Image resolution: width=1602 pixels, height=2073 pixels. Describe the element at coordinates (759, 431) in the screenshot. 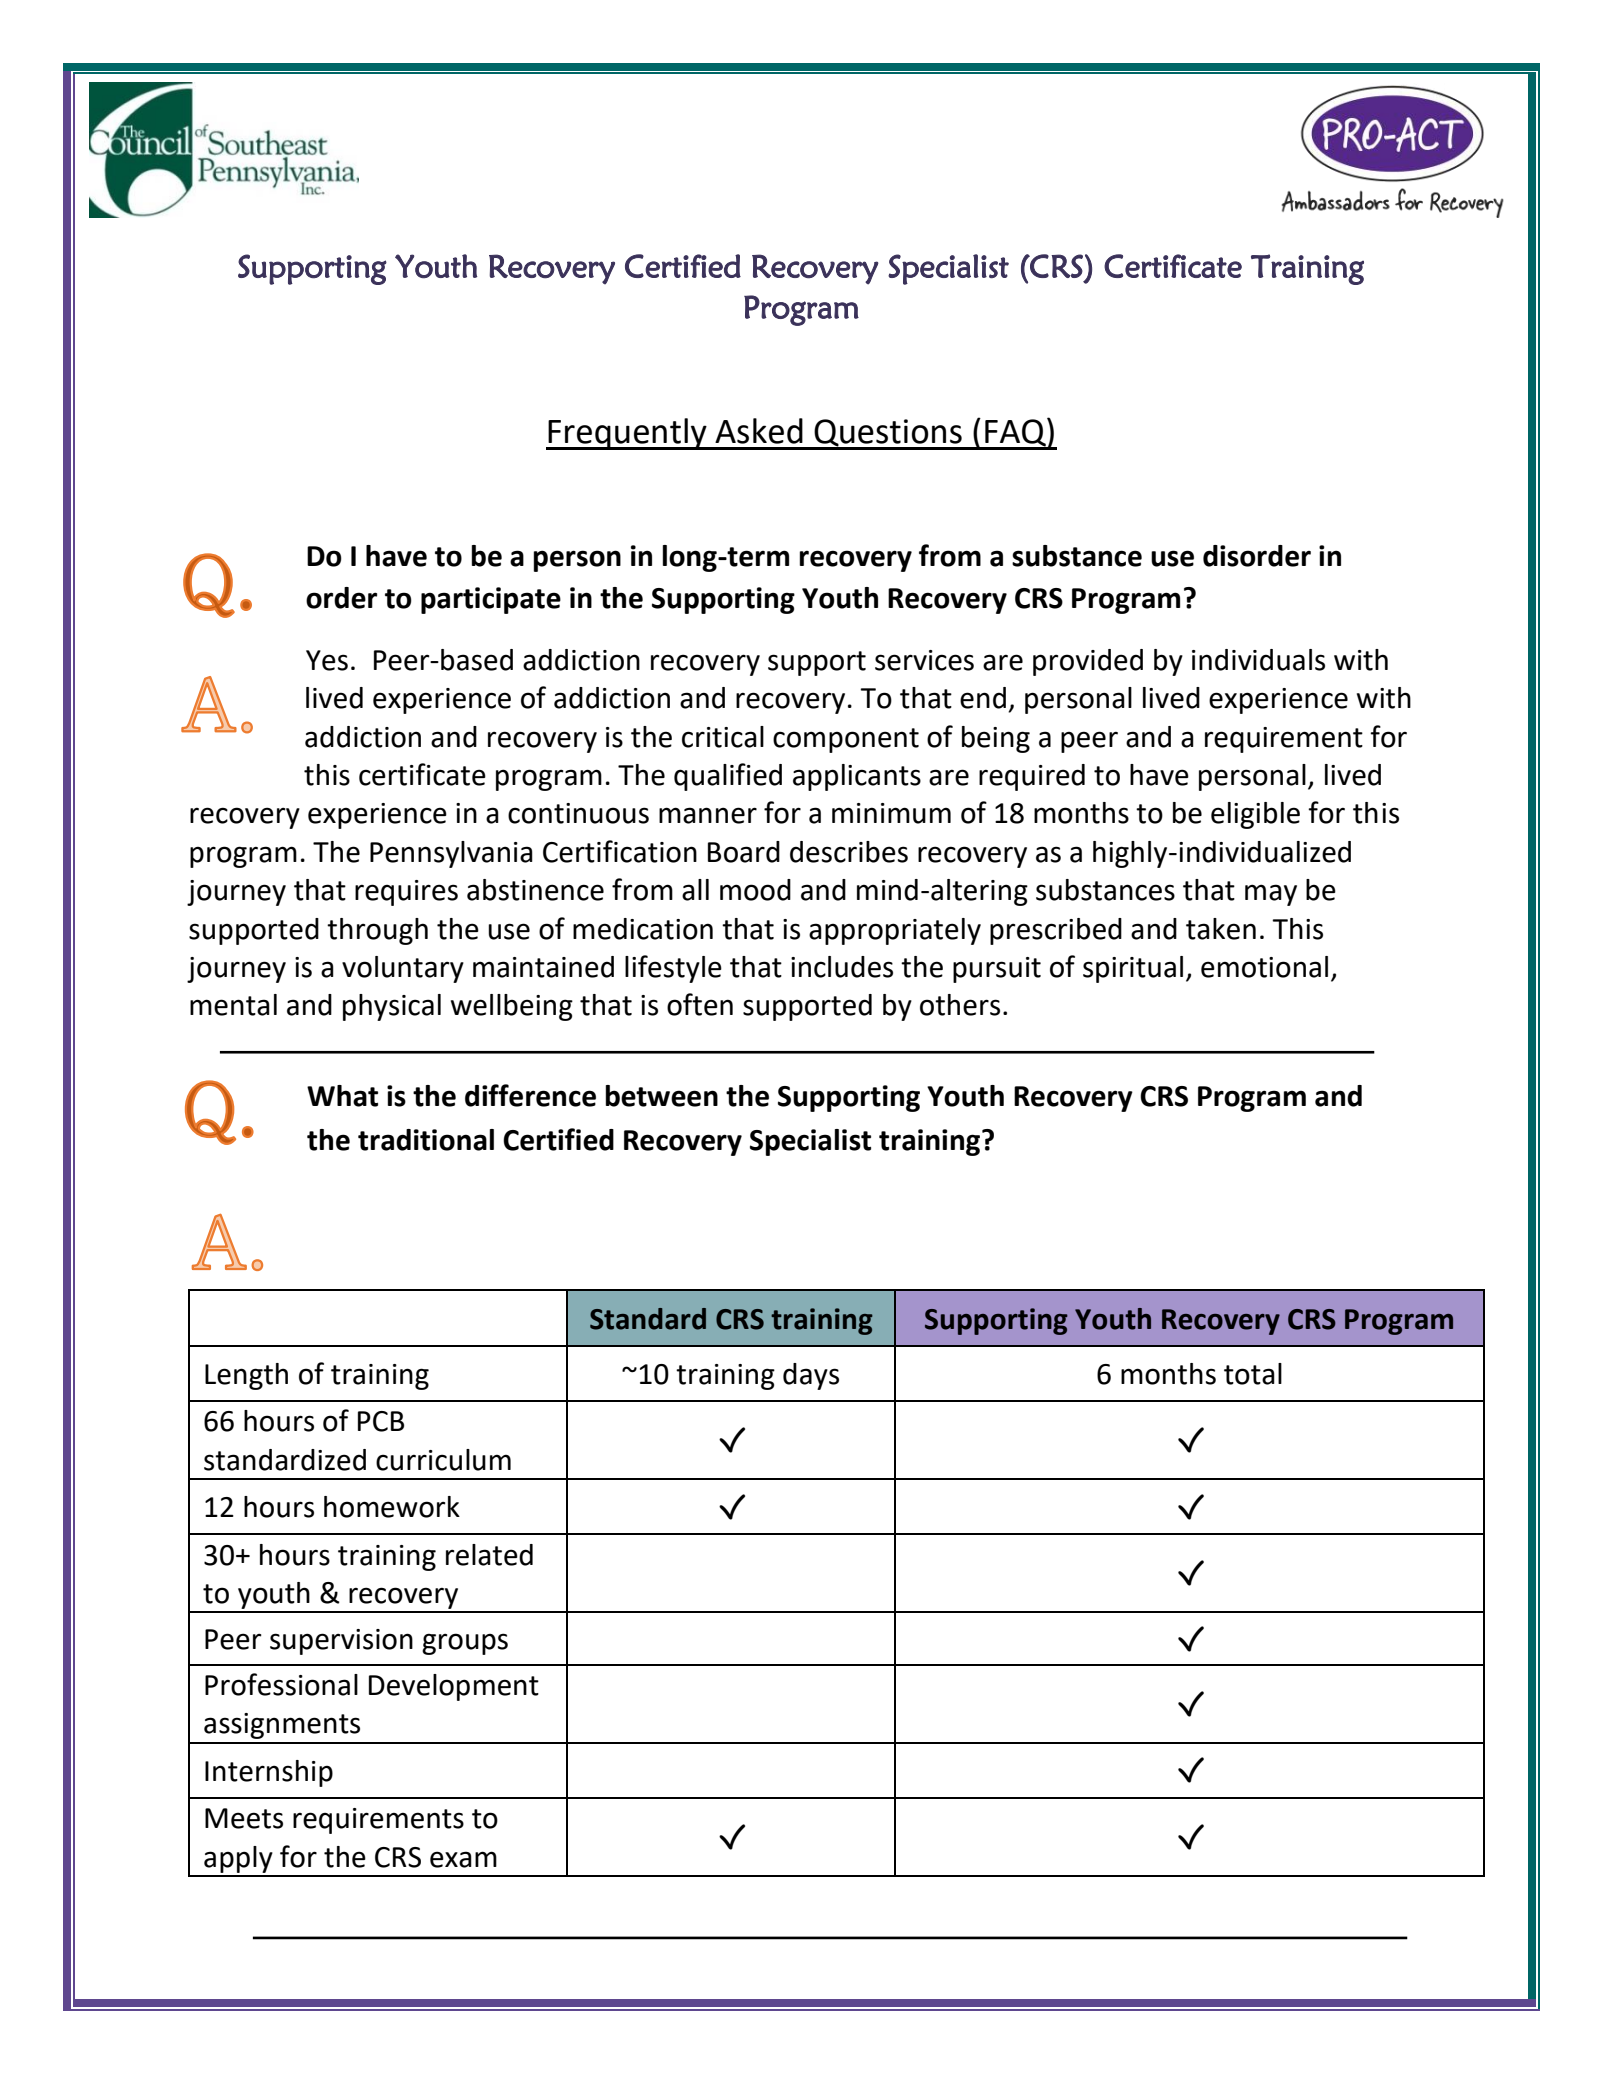

I see `Asked` at that location.
